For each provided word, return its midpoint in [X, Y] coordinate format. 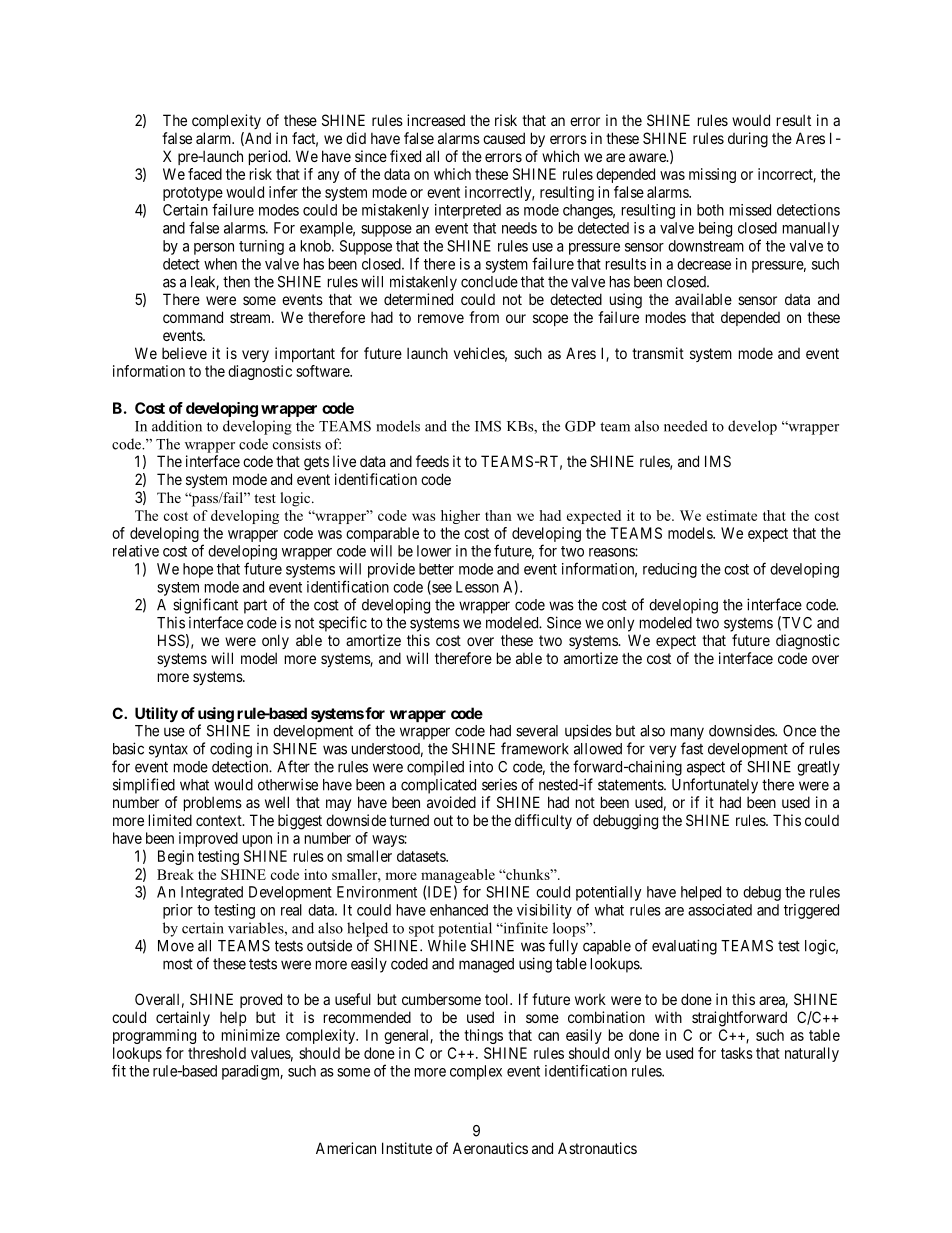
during [748, 140]
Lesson [477, 587]
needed [686, 426]
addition [177, 426]
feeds [432, 461]
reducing [670, 570]
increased [436, 120]
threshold [217, 1053]
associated [720, 910]
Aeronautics [490, 1148]
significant [205, 606]
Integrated [212, 893]
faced [205, 174]
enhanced [459, 910]
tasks [737, 1053]
